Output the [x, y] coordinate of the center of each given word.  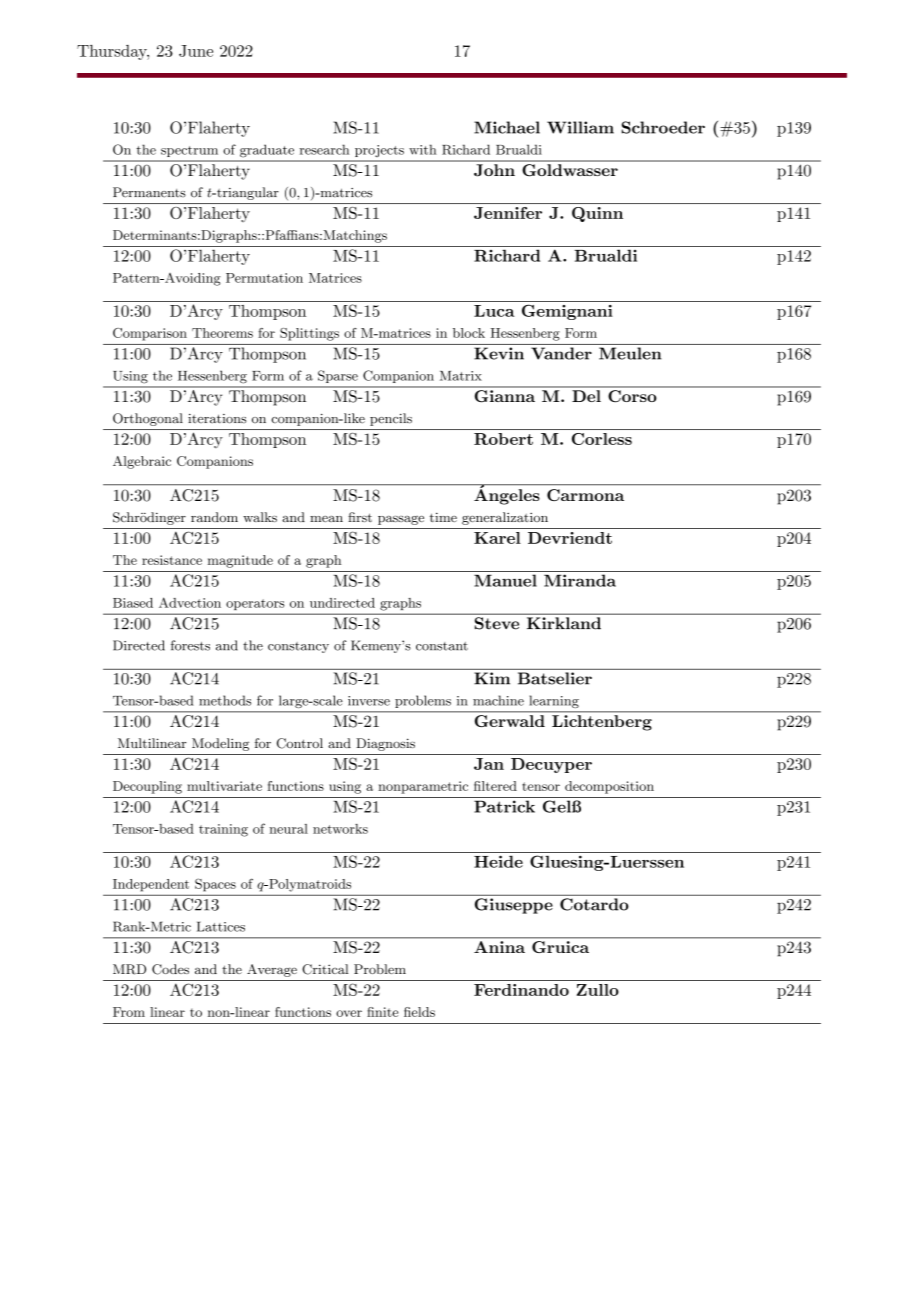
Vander [561, 353]
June [196, 51]
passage [401, 520]
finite [382, 1012]
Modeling [220, 744]
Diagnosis [385, 744]
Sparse [338, 376]
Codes [170, 969]
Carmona [585, 495]
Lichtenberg [602, 723]
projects [379, 151]
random [214, 517]
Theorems [222, 333]
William [580, 127]
